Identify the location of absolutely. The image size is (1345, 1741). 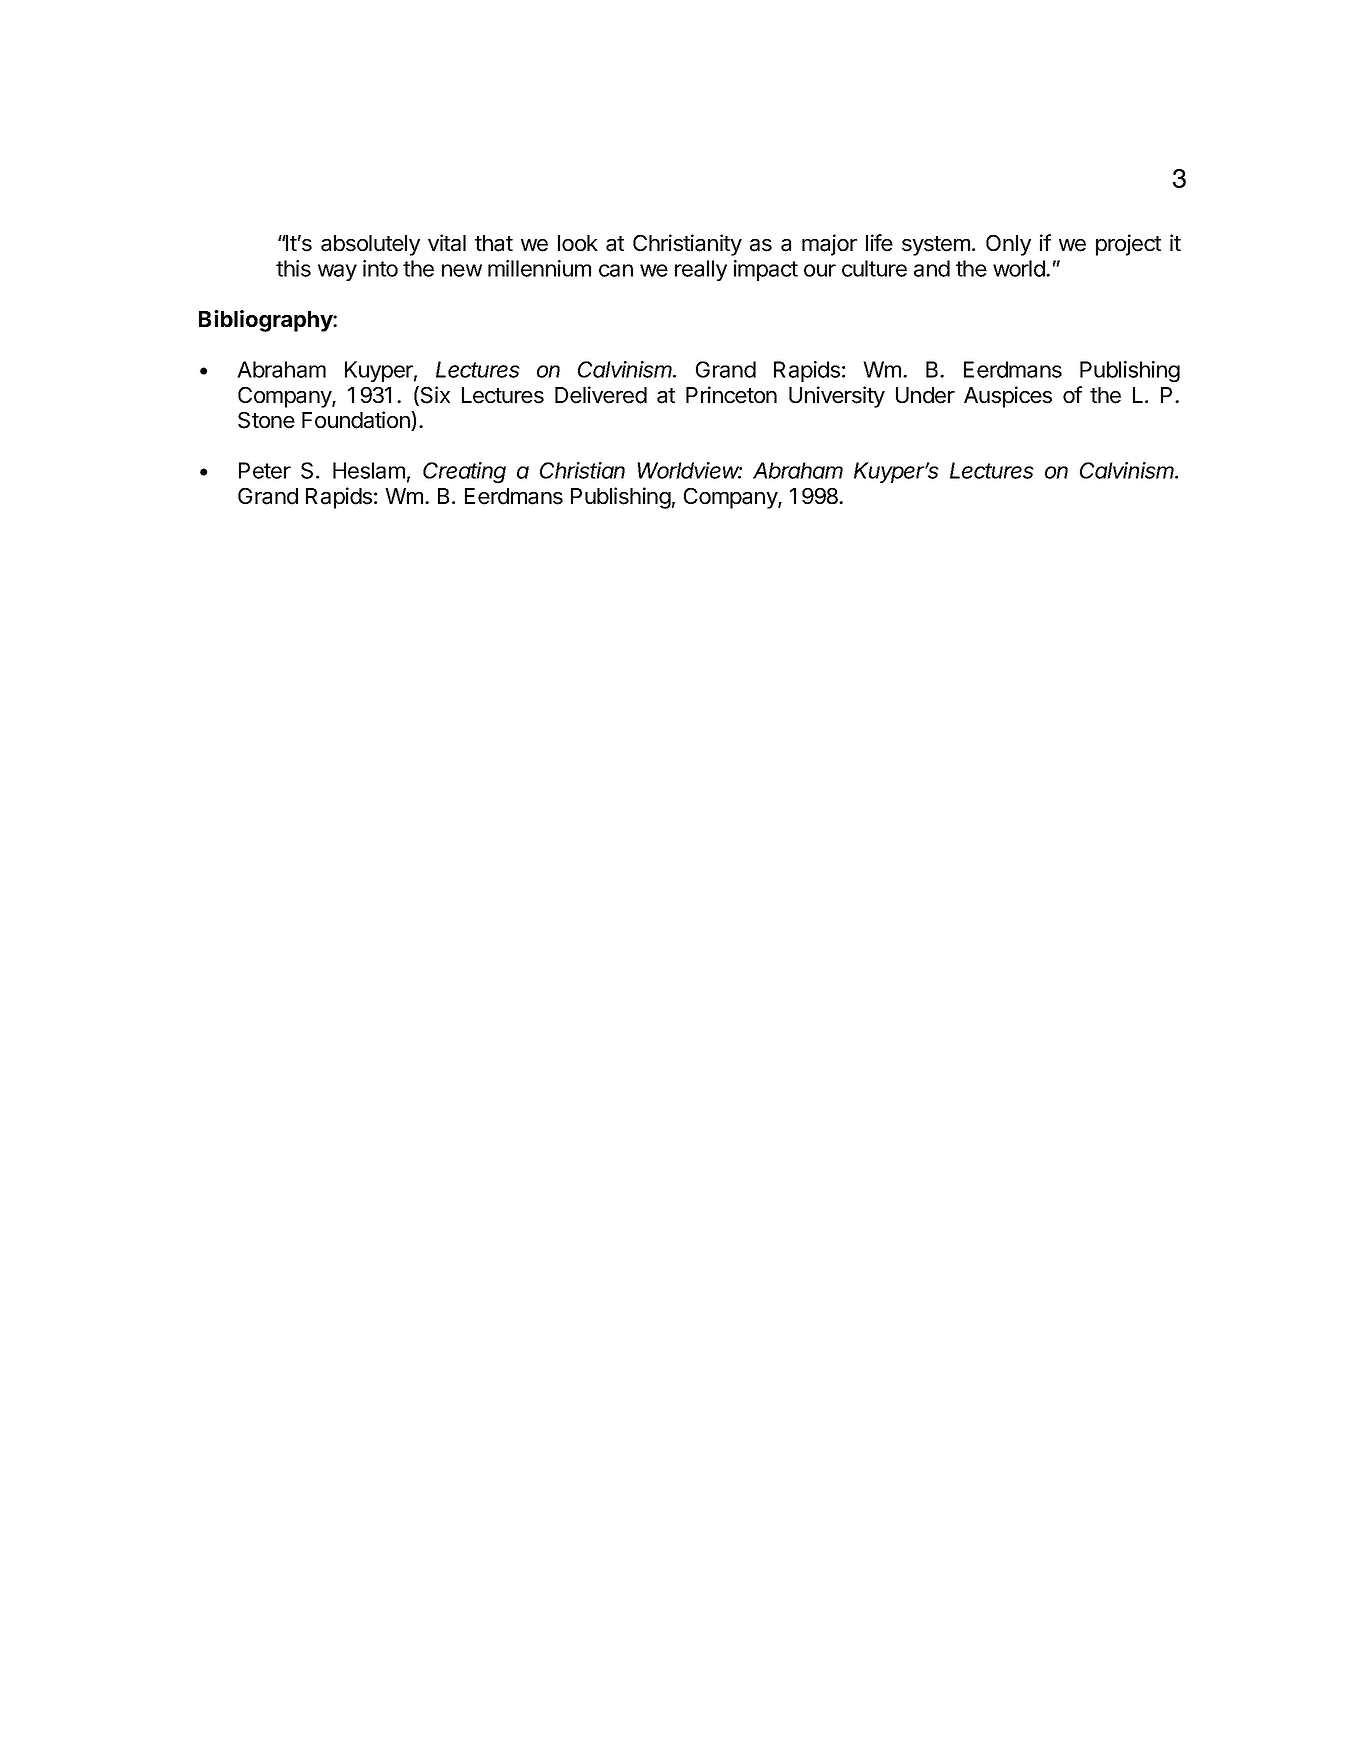
(370, 245).
